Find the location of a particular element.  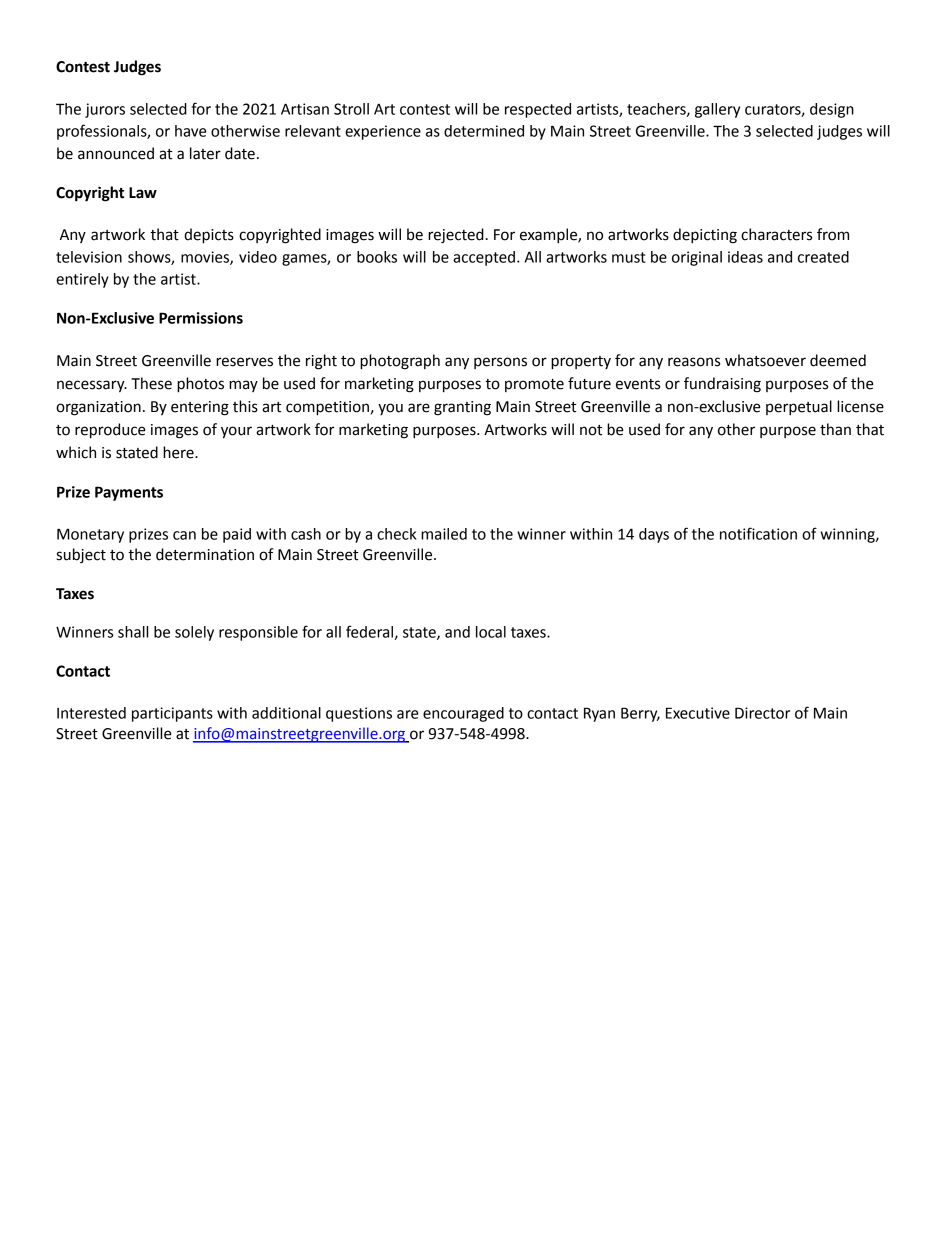

depicts is located at coordinates (209, 236).
